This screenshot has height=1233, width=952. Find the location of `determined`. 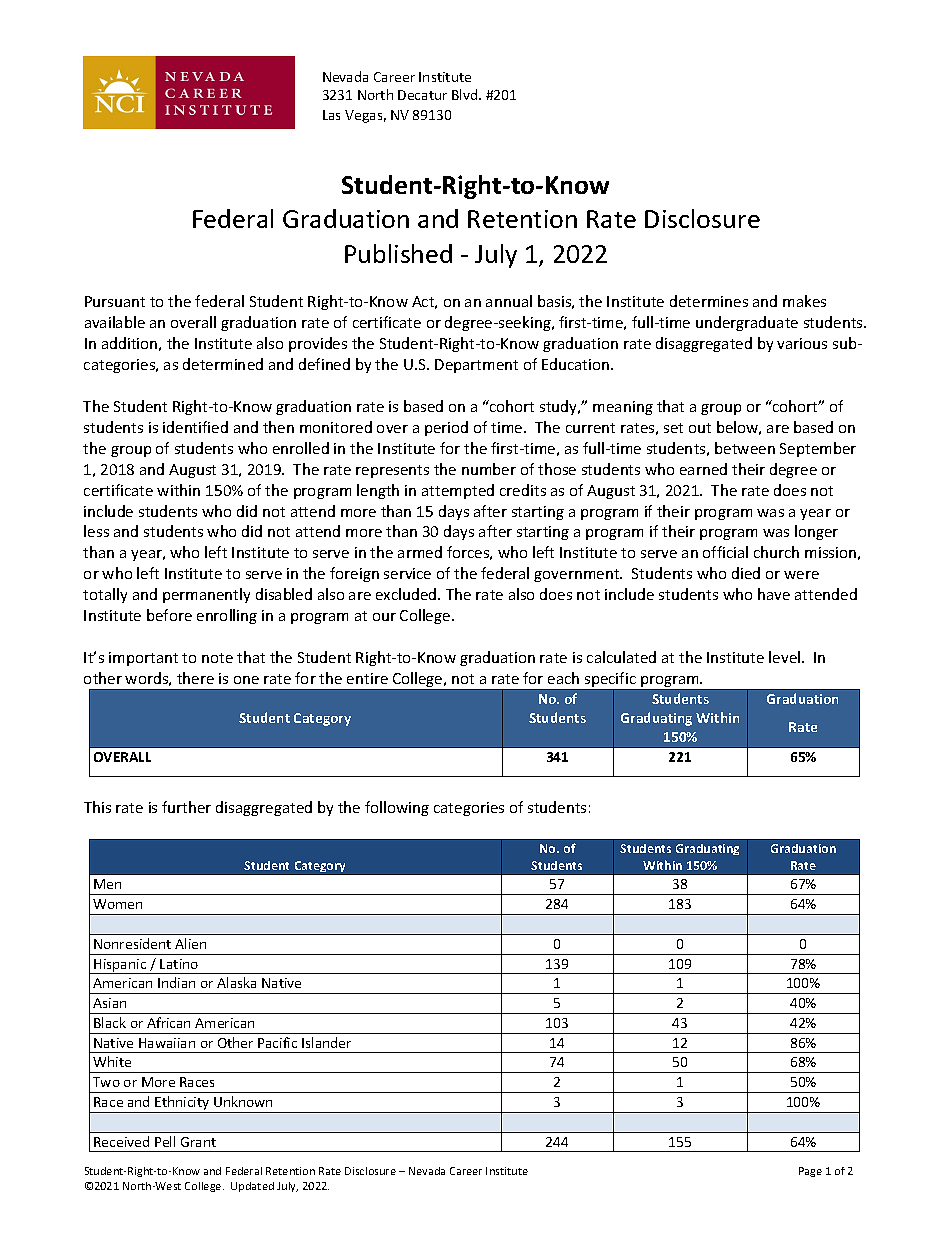

determined is located at coordinates (223, 364).
